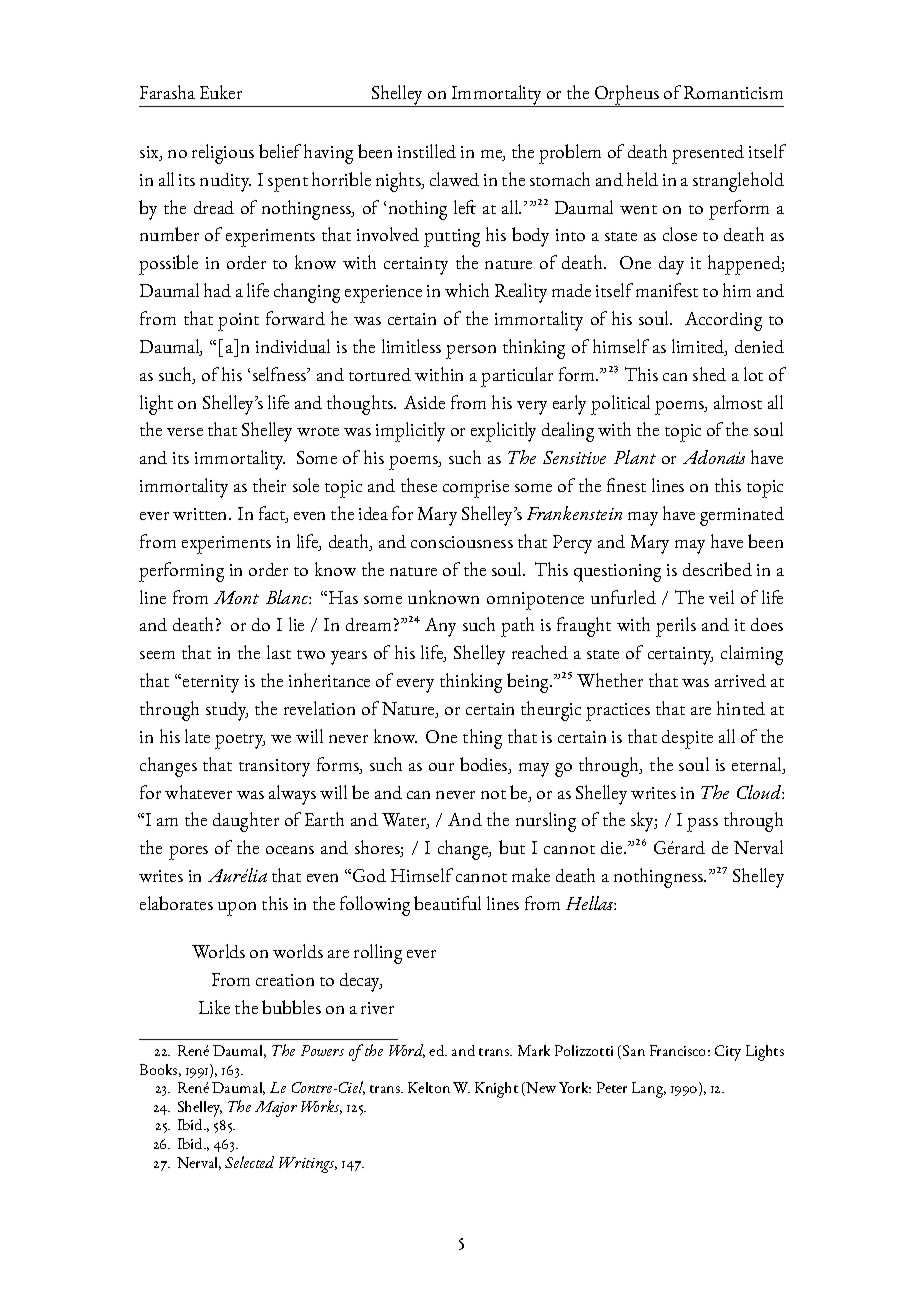 This screenshot has width=924, height=1308. I want to click on perils, so click(676, 627).
